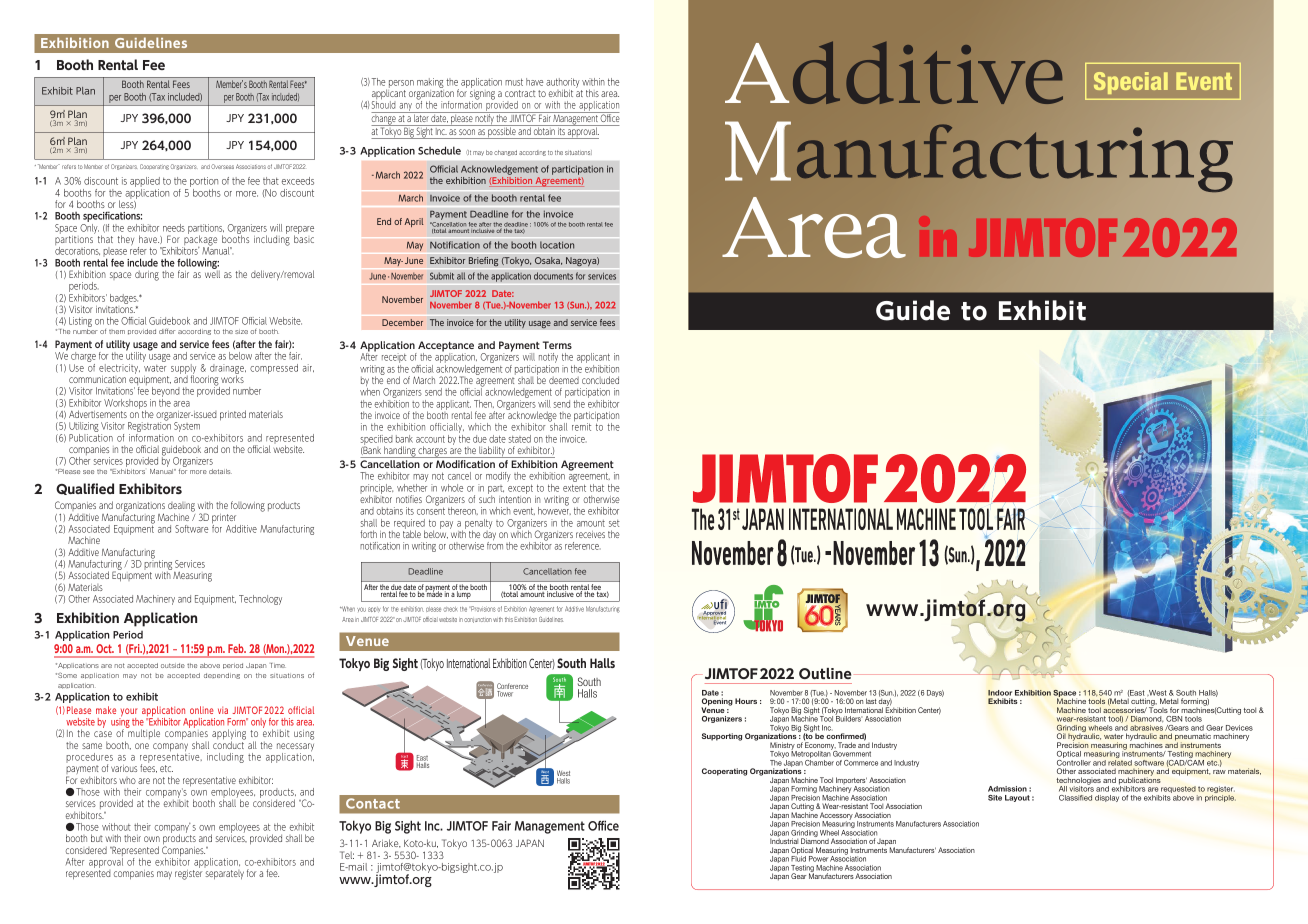 The width and height of the page is (1308, 924). I want to click on details, so click(220, 471).
